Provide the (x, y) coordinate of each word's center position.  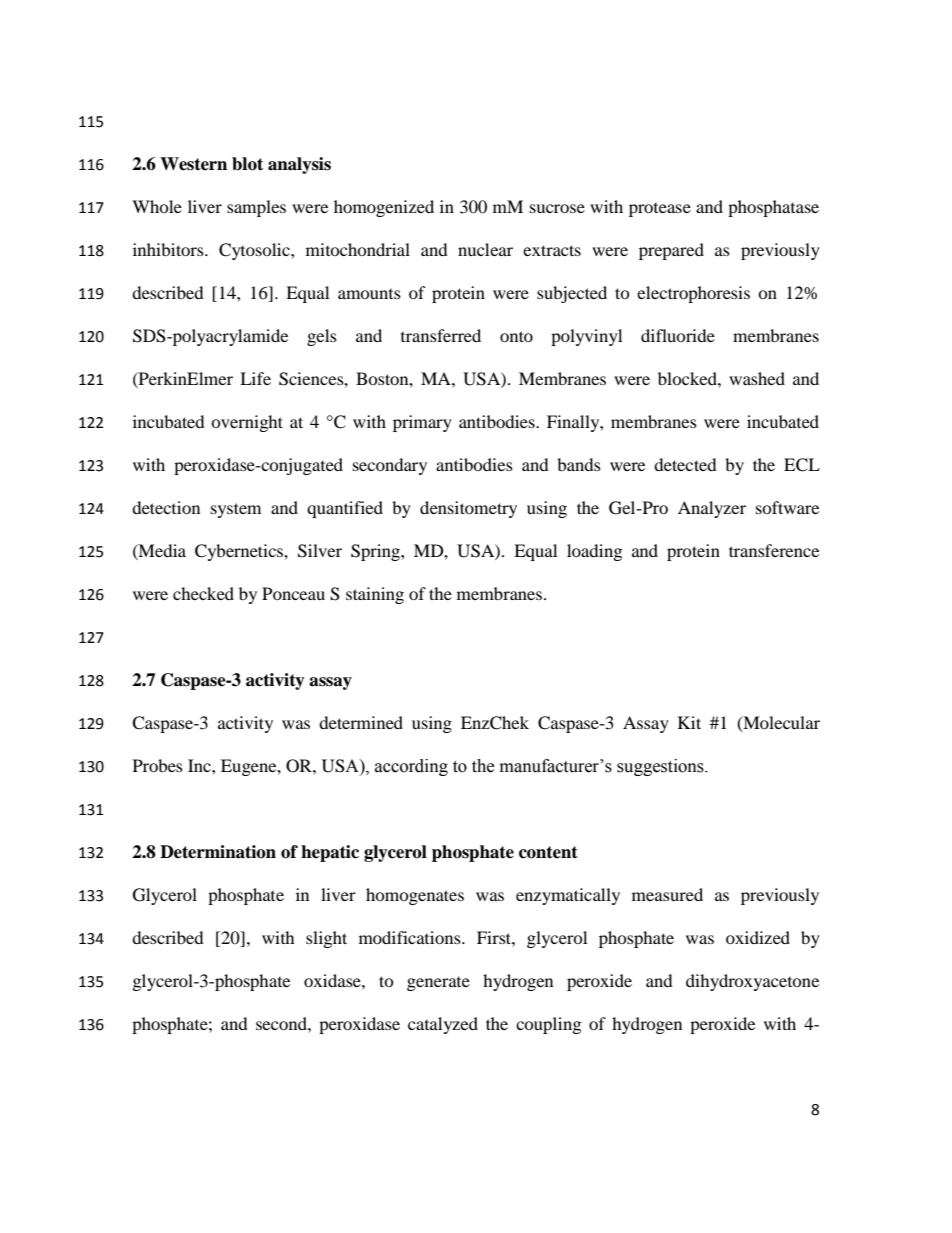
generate (438, 984)
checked (203, 593)
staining (375, 595)
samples (256, 208)
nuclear (485, 249)
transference (774, 550)
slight (326, 939)
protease (660, 210)
